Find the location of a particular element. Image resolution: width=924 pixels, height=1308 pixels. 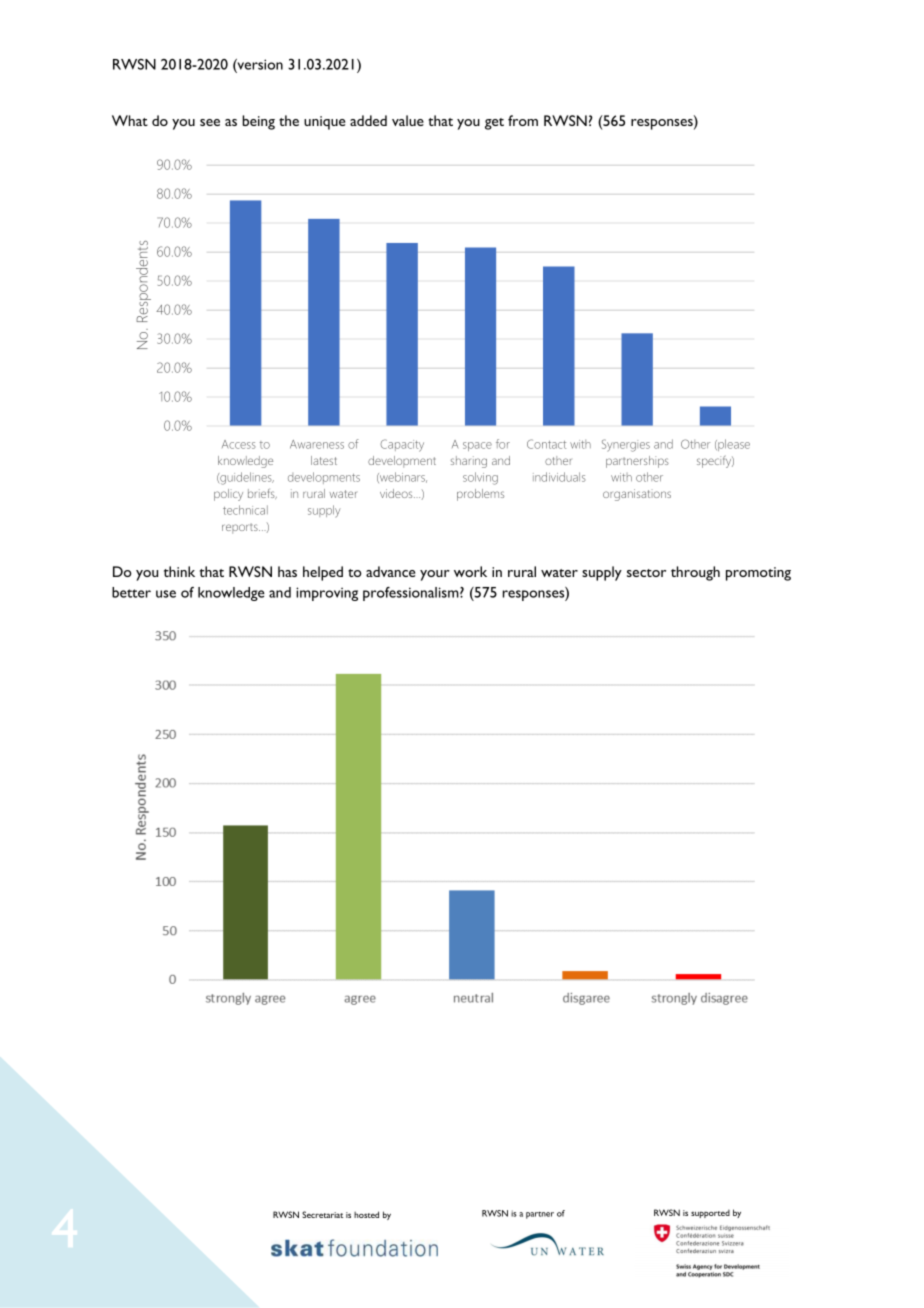

problems is located at coordinates (480, 495).
